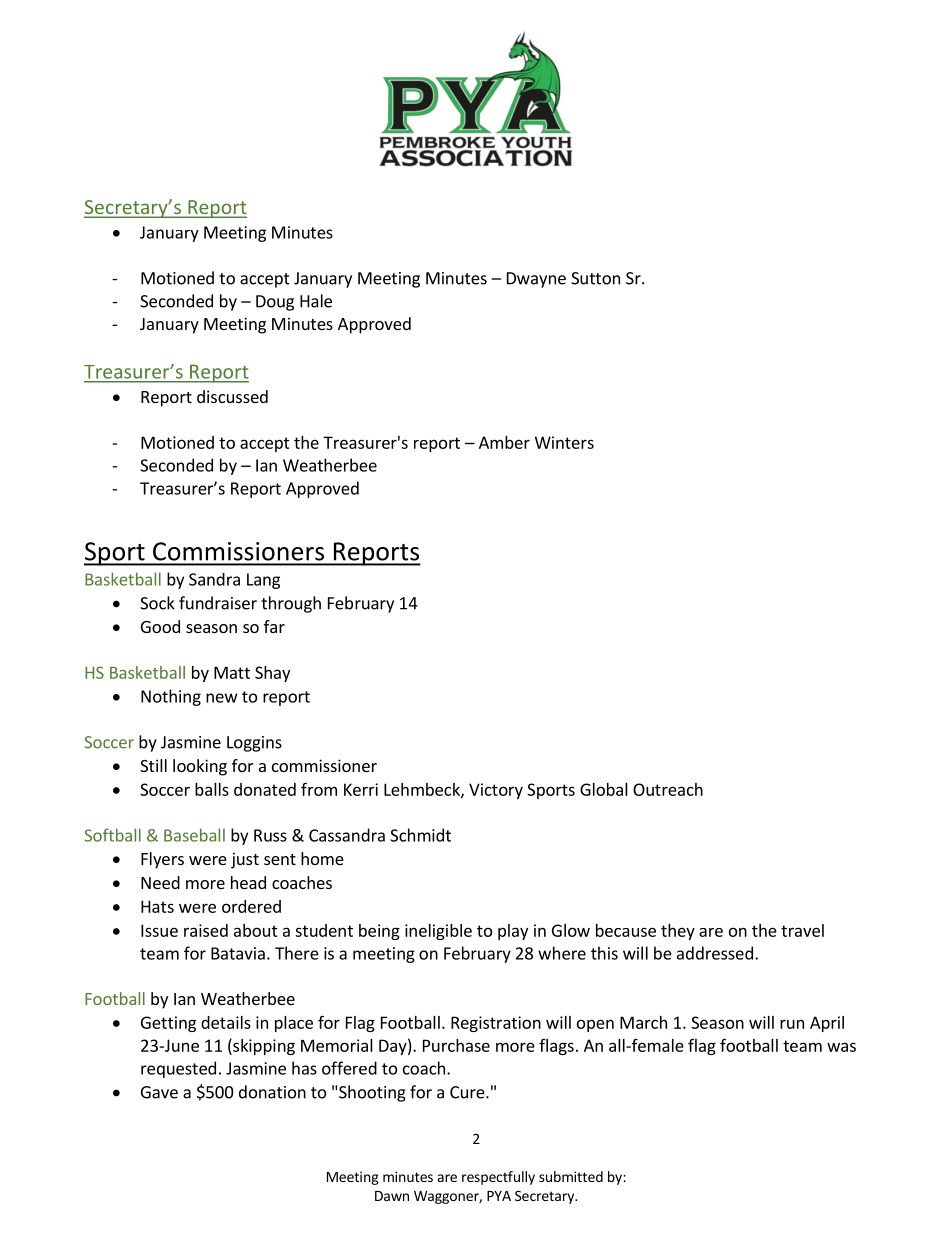 The height and width of the screenshot is (1233, 952). Describe the element at coordinates (802, 930) in the screenshot. I see `travel` at that location.
